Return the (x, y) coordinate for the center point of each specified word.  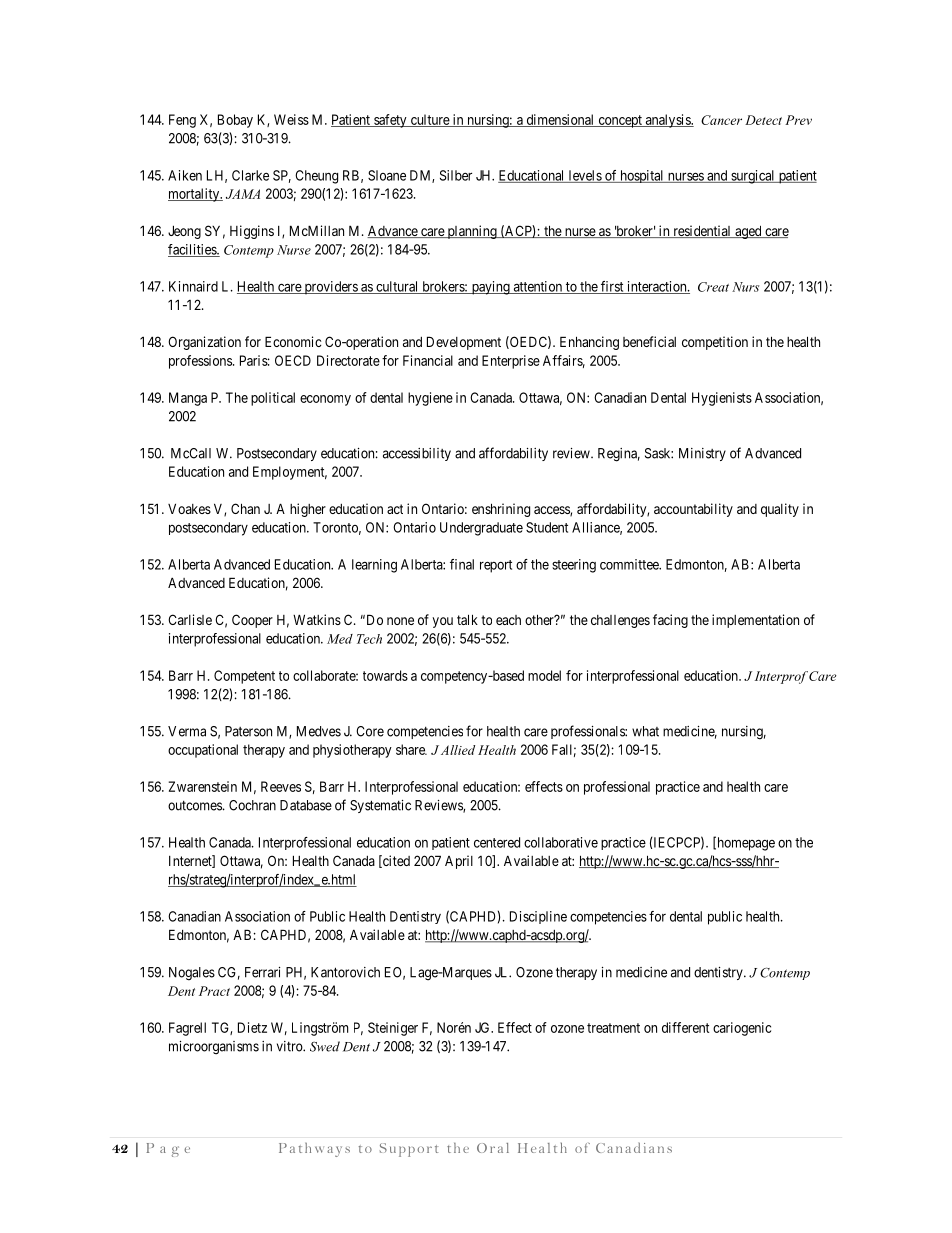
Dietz (252, 1027)
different (685, 1027)
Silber (456, 175)
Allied (458, 750)
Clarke (250, 175)
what (645, 731)
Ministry (702, 454)
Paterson (248, 731)
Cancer (721, 120)
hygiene (430, 399)
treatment (613, 1028)
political (273, 399)
